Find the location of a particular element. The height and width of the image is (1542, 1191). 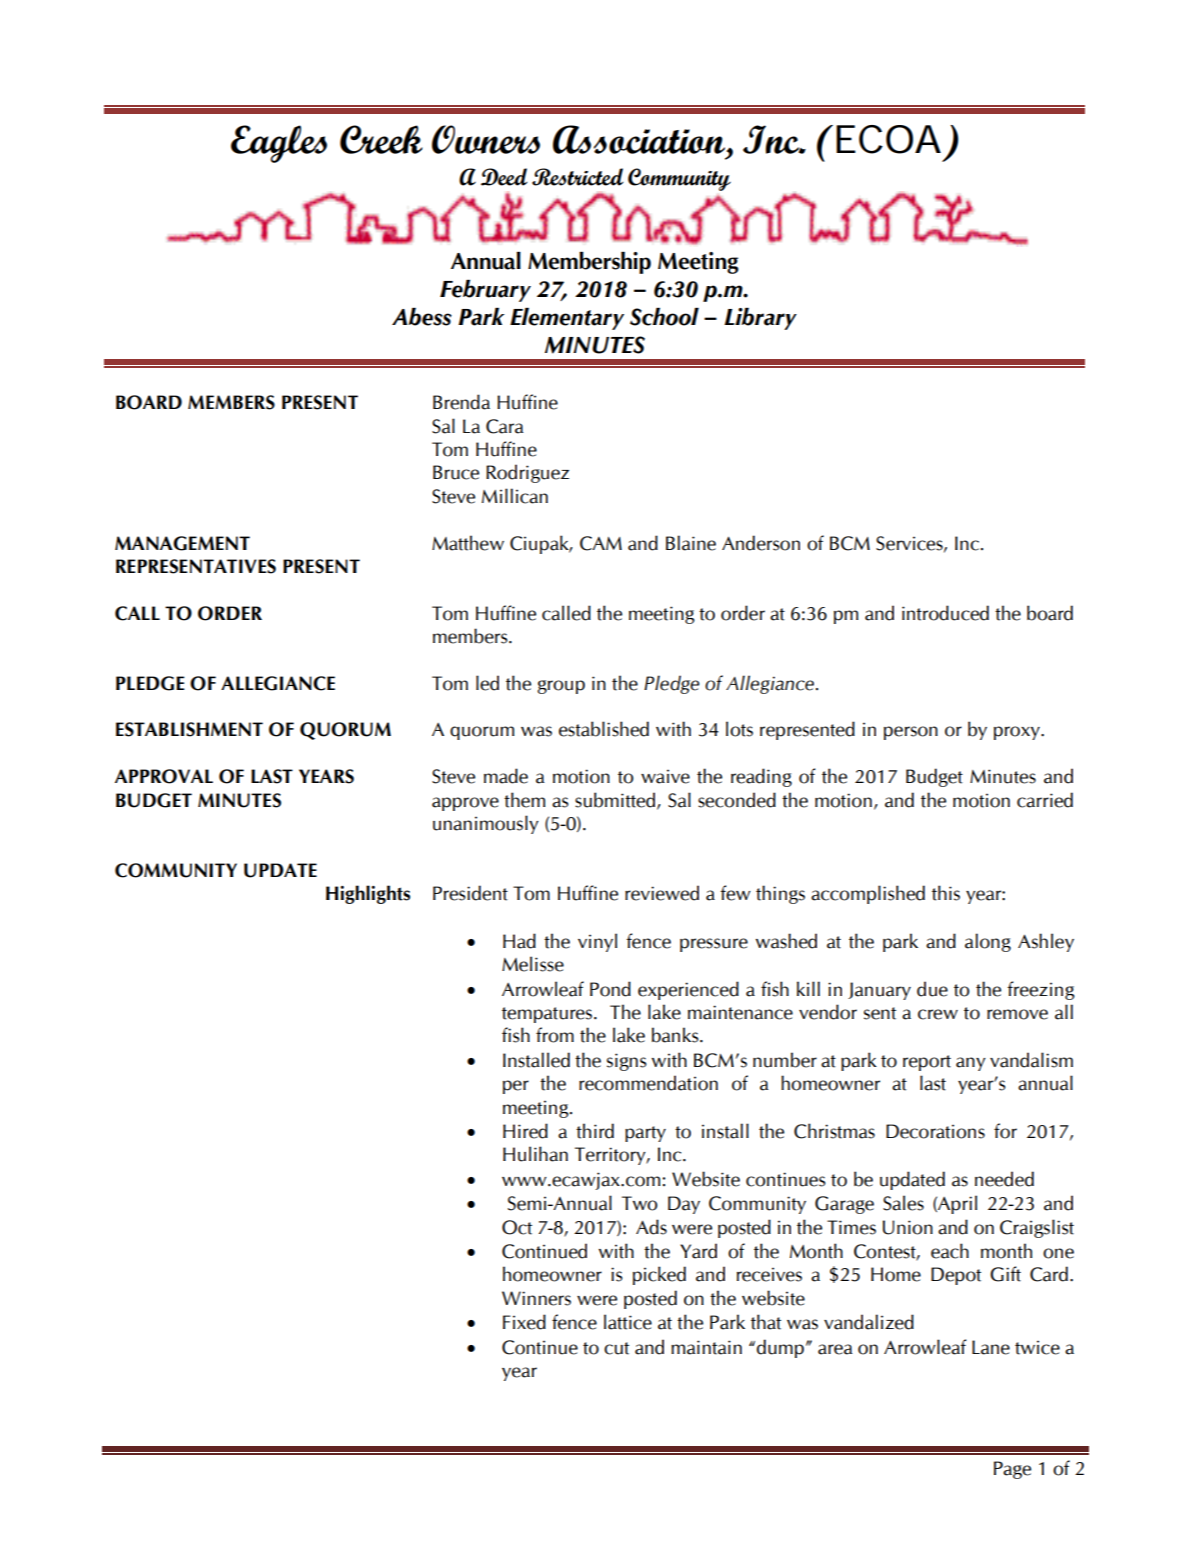

submitted is located at coordinates (616, 800).
